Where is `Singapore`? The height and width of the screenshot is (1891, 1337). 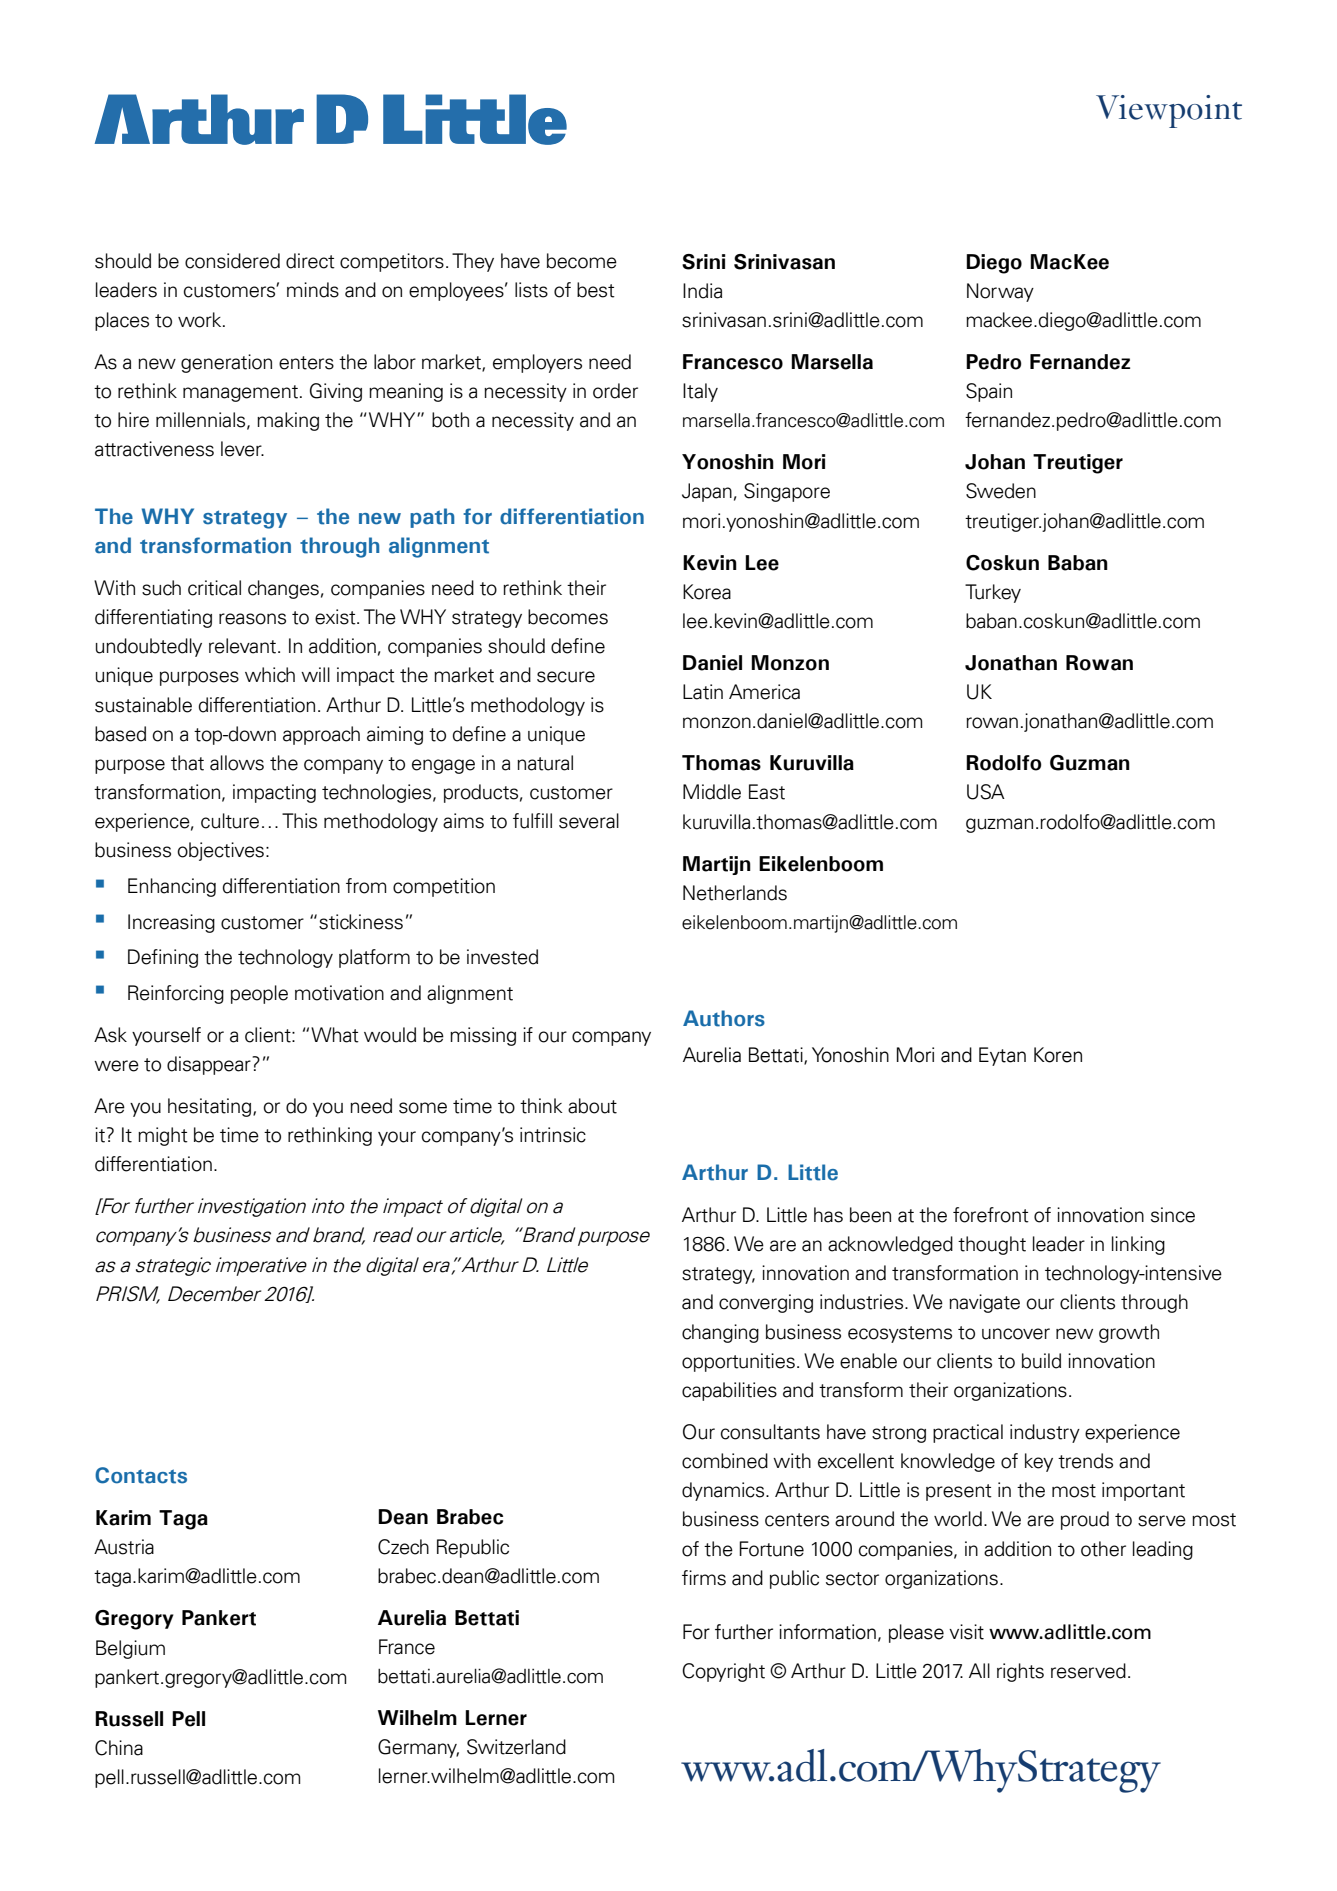 Singapore is located at coordinates (787, 492).
